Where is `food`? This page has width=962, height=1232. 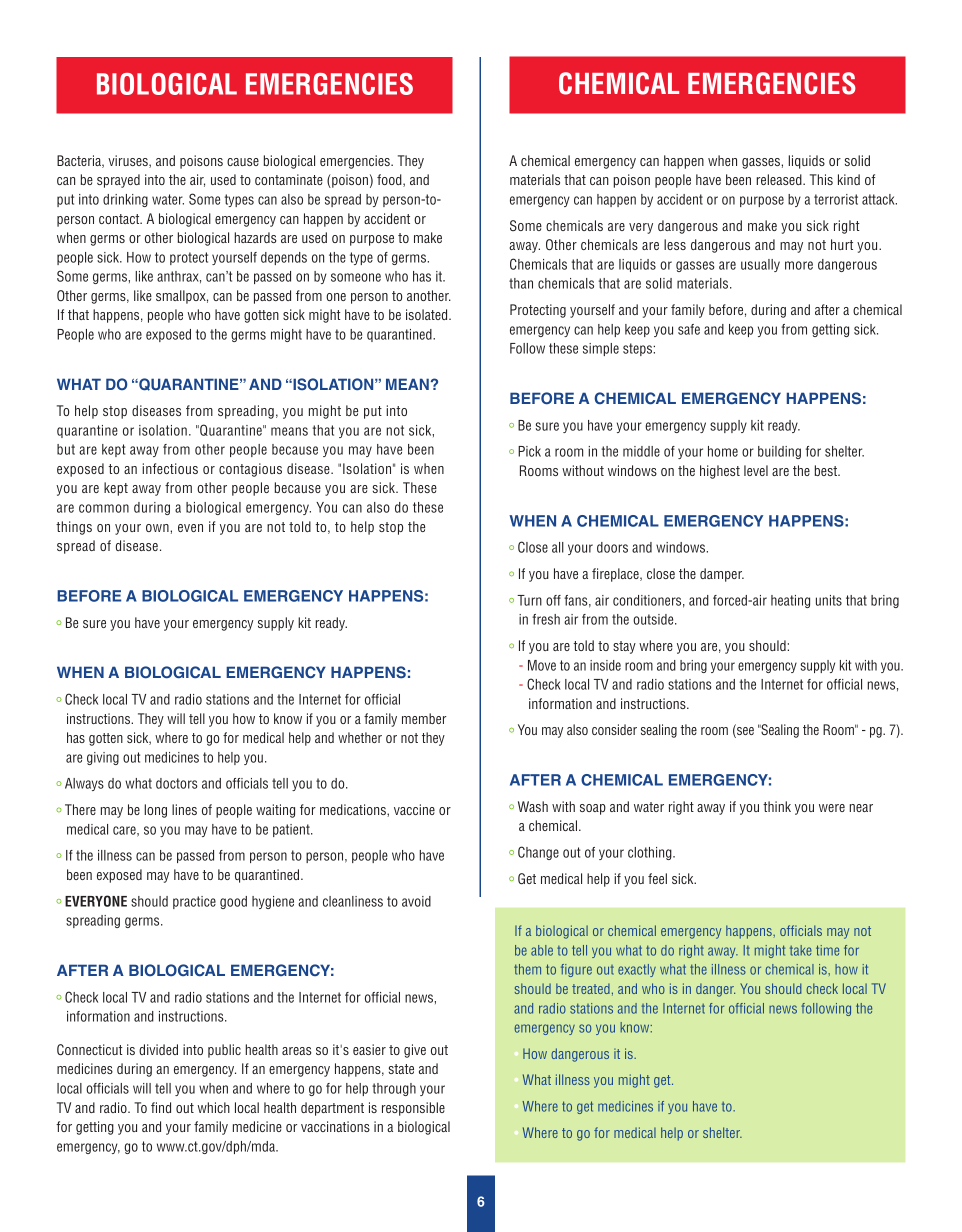 food is located at coordinates (390, 180).
